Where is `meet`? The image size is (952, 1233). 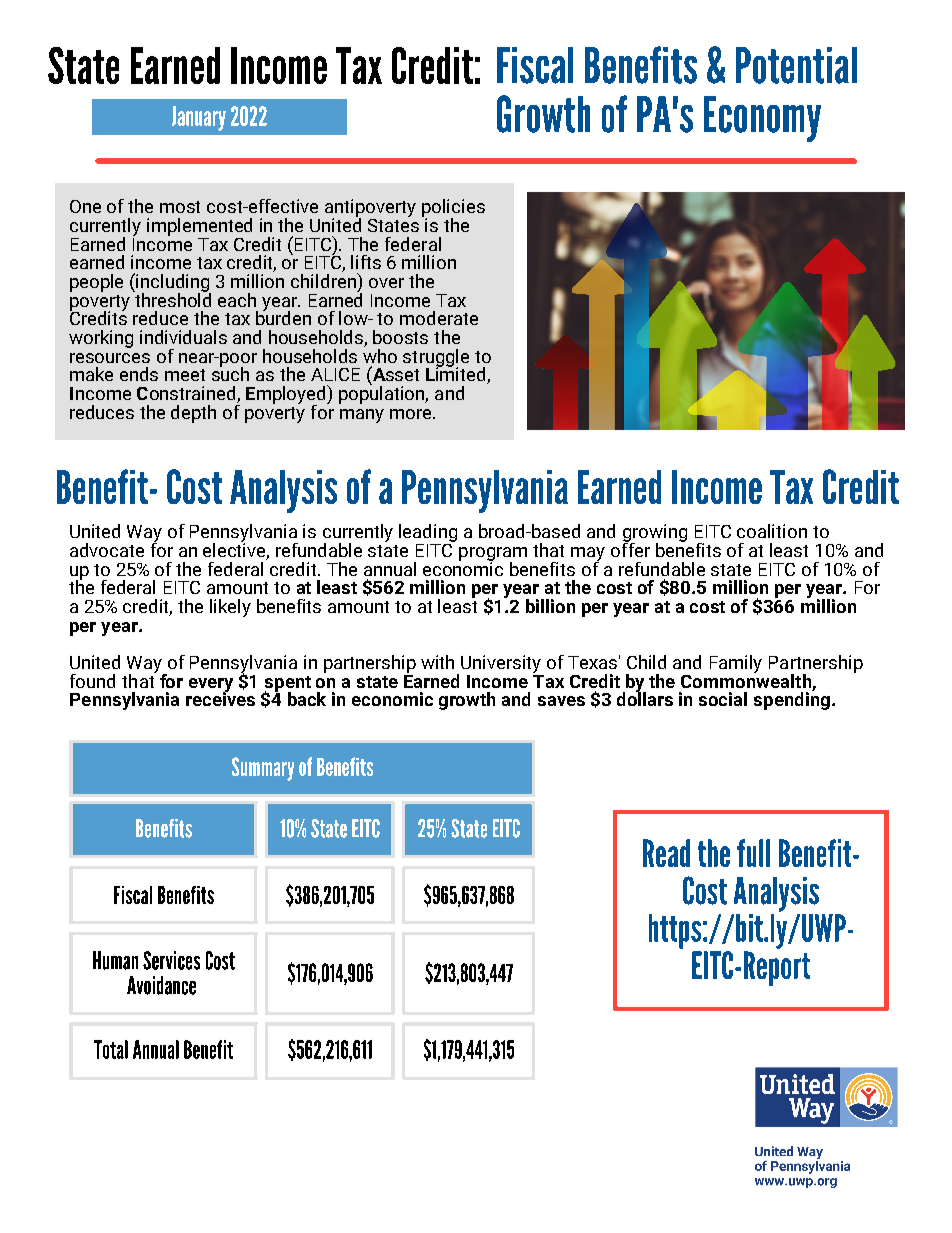 meet is located at coordinates (185, 375).
